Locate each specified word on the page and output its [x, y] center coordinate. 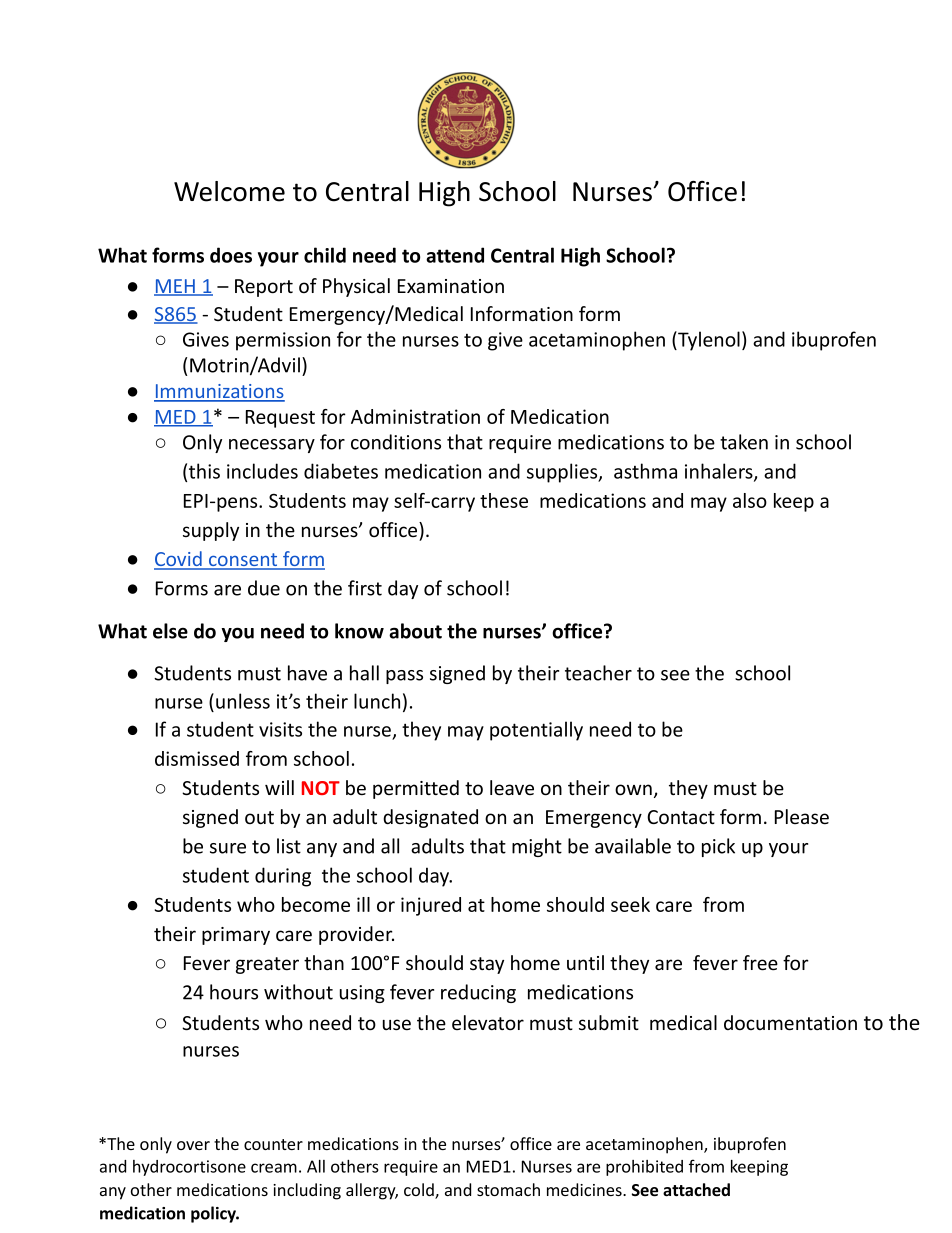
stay [487, 965]
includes [262, 471]
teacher [598, 673]
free [760, 963]
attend [455, 255]
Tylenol [708, 341]
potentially [536, 731]
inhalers [720, 472]
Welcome [229, 191]
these [504, 500]
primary [236, 936]
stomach [508, 1189]
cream [274, 1168]
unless [243, 701]
